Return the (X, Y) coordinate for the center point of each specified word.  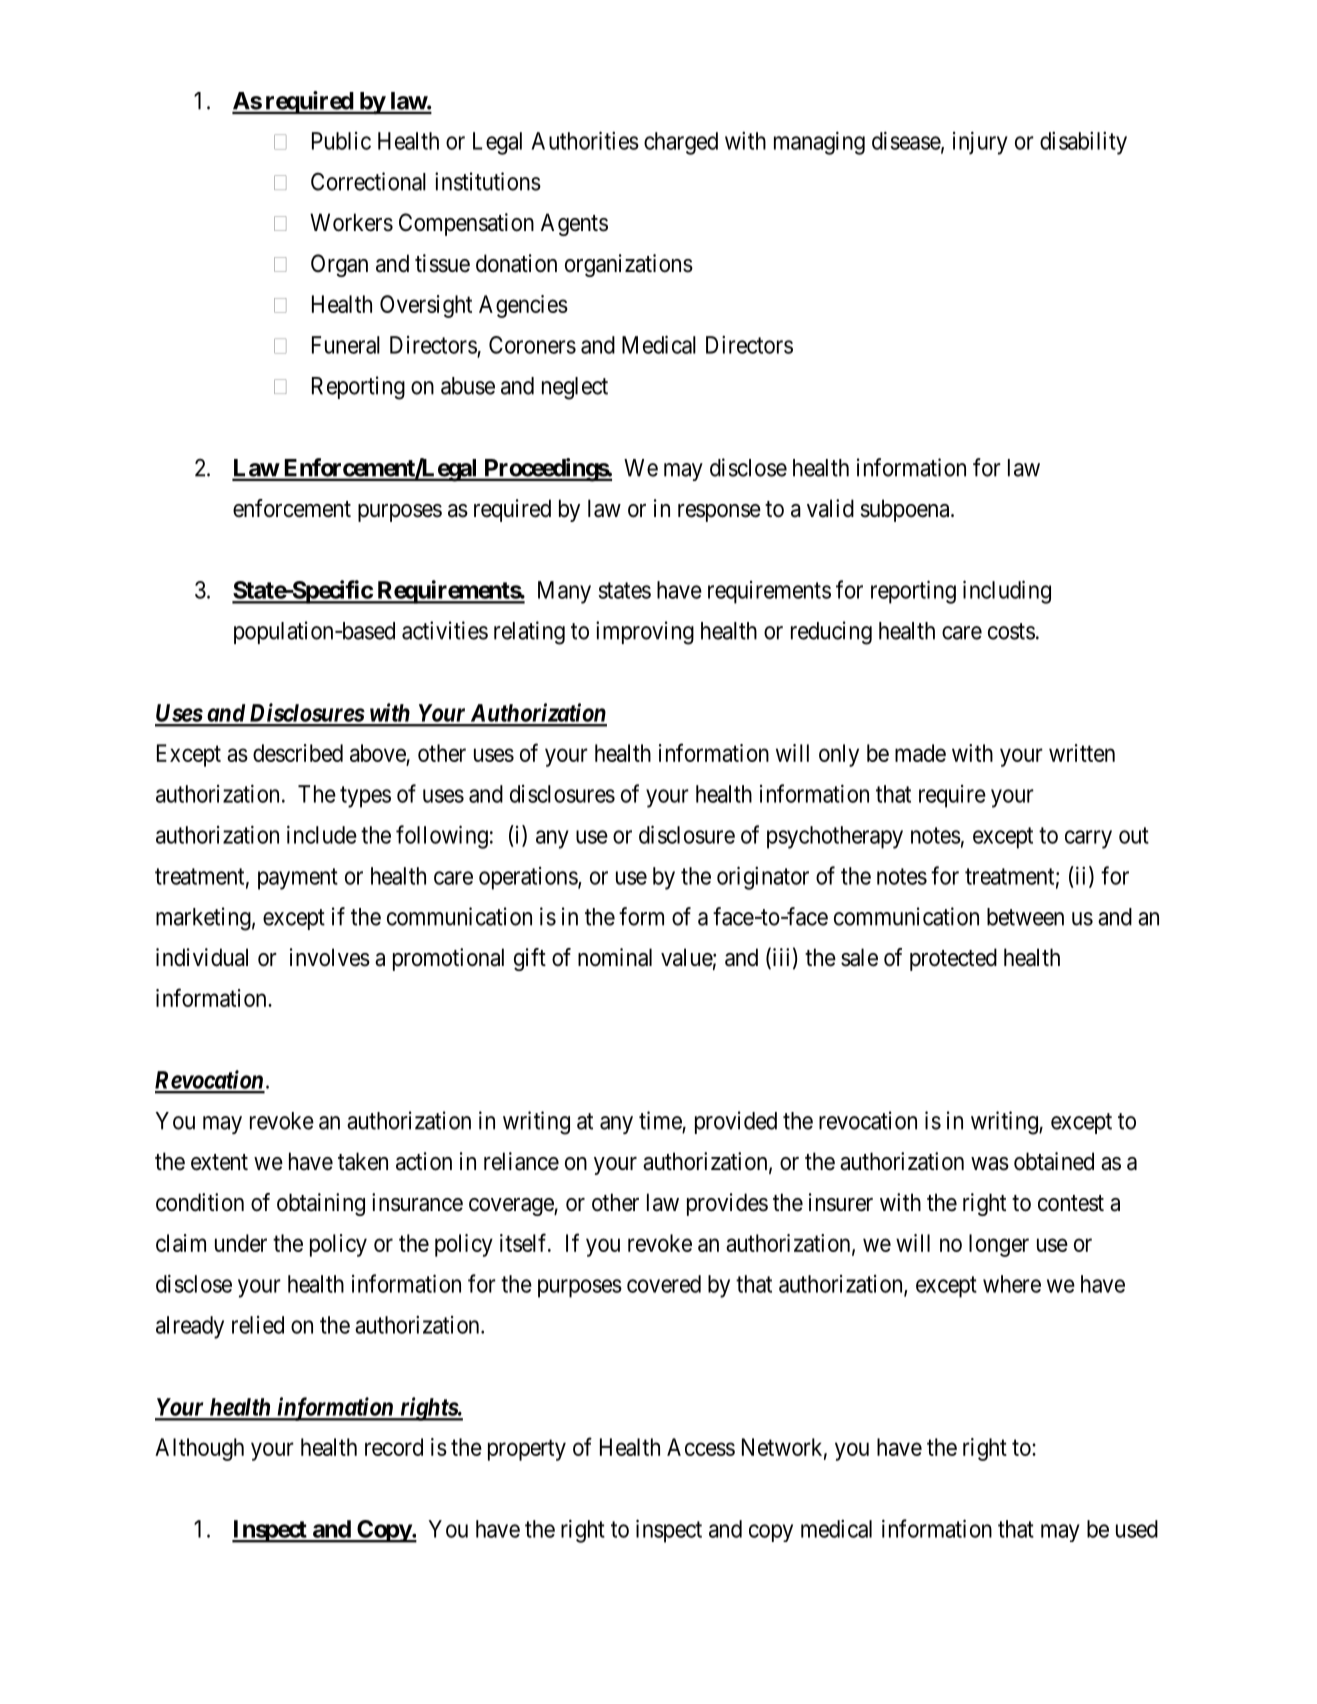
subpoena (906, 510)
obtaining (321, 1204)
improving (645, 633)
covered (664, 1284)
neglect (575, 388)
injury (980, 143)
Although (199, 1449)
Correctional (368, 181)
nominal (615, 957)
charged (681, 143)
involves (330, 957)
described (298, 753)
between (1025, 917)
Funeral (346, 345)
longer (999, 1245)
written (1082, 753)
